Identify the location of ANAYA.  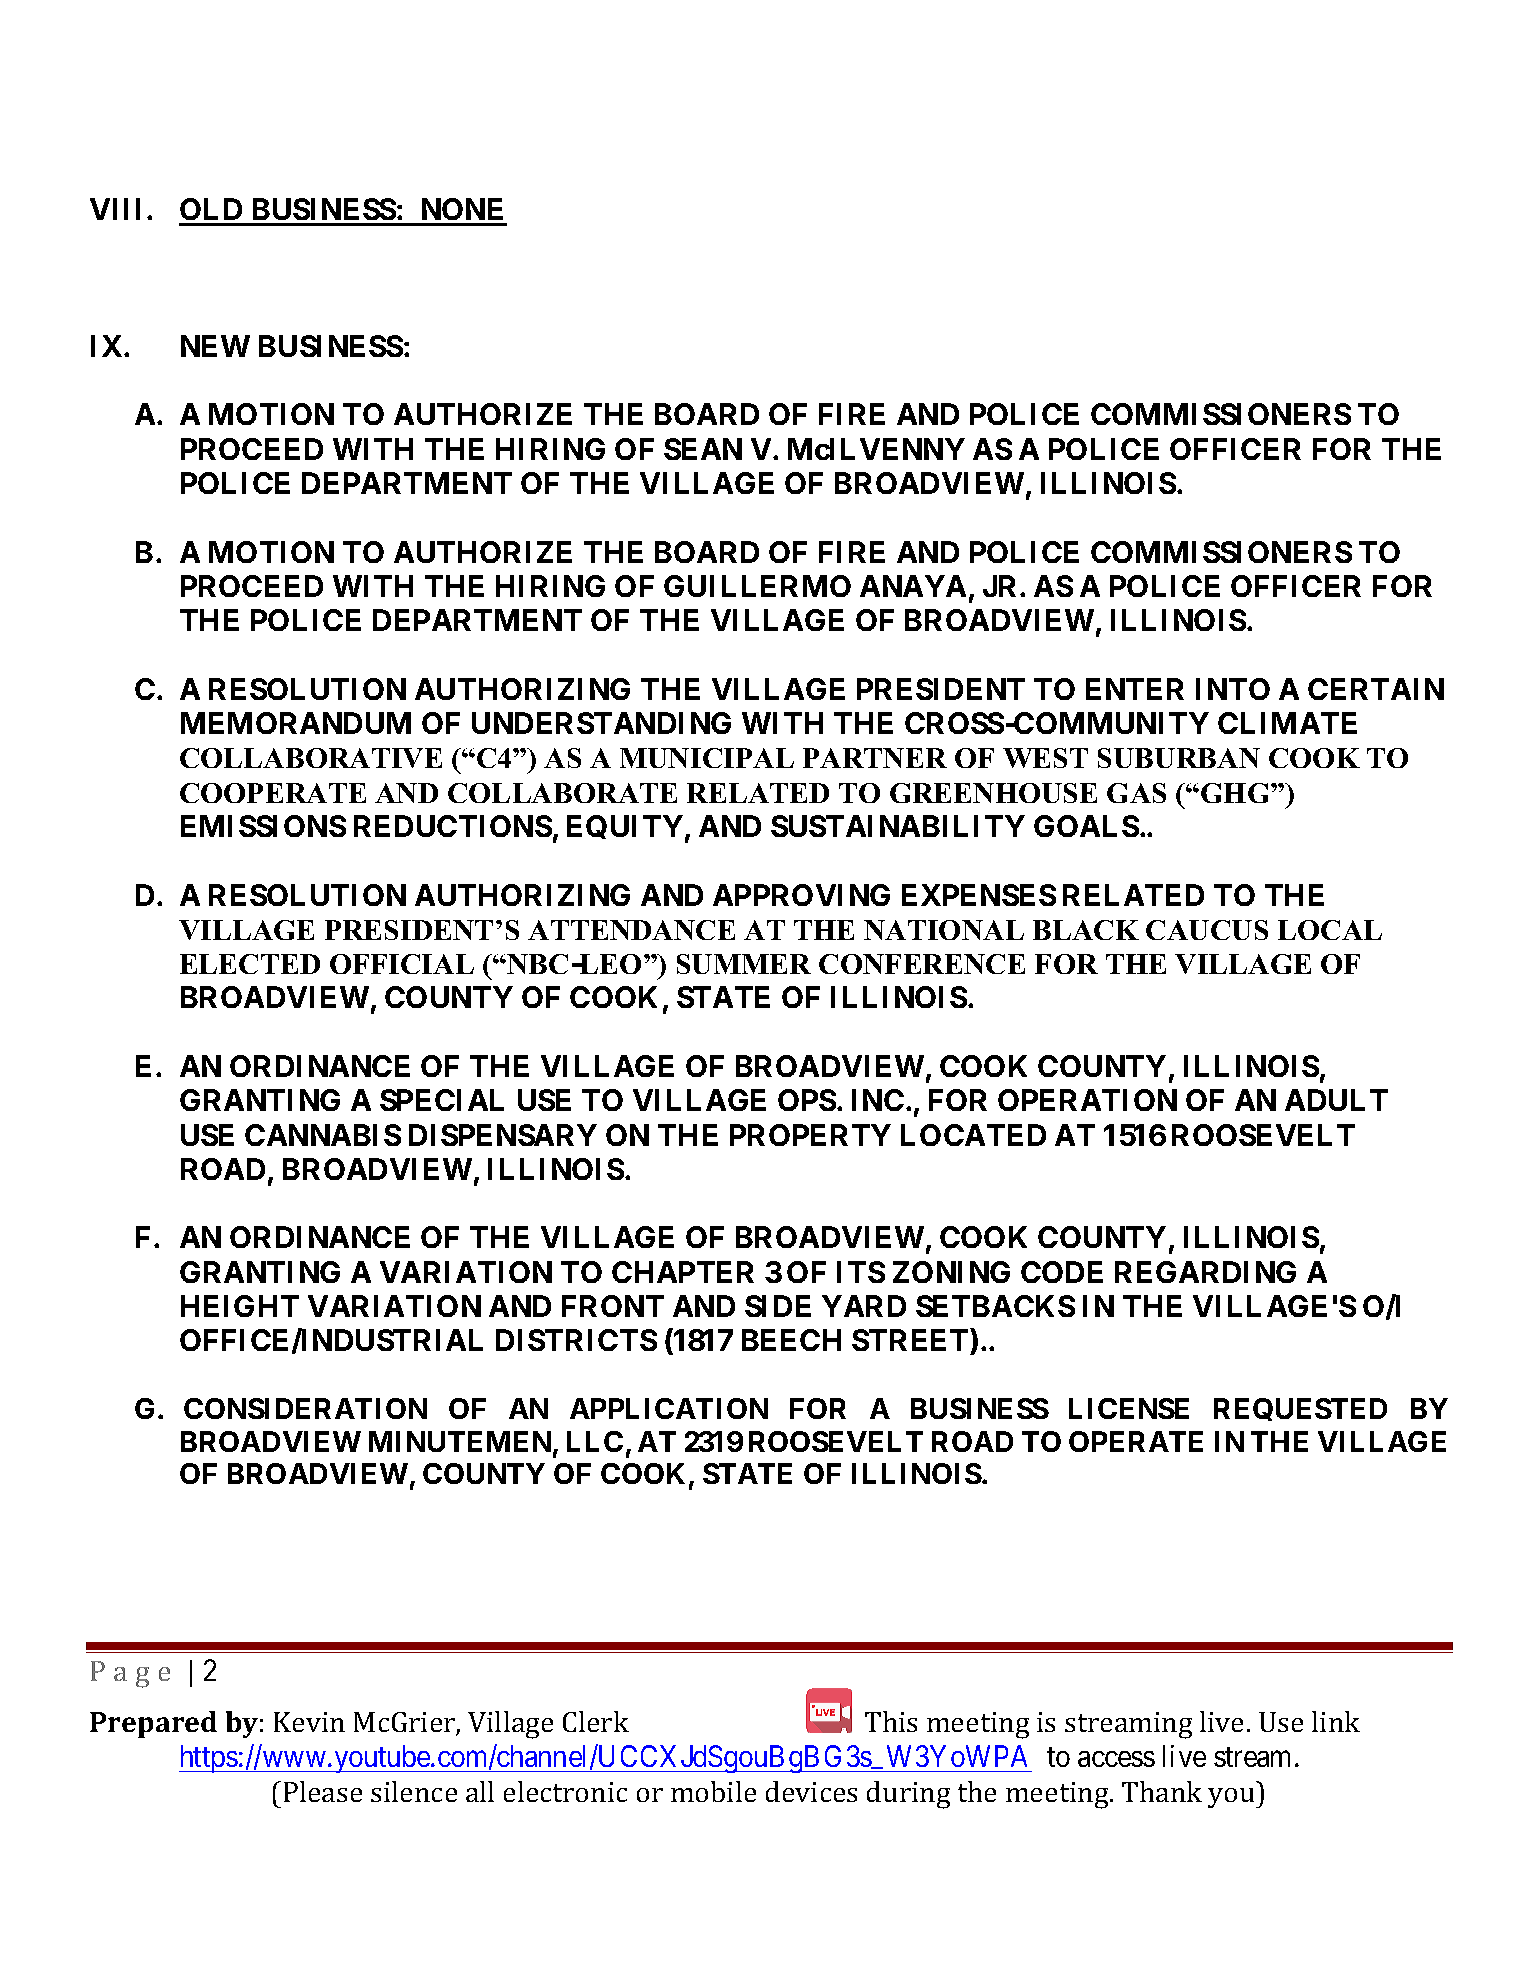
(913, 586).
